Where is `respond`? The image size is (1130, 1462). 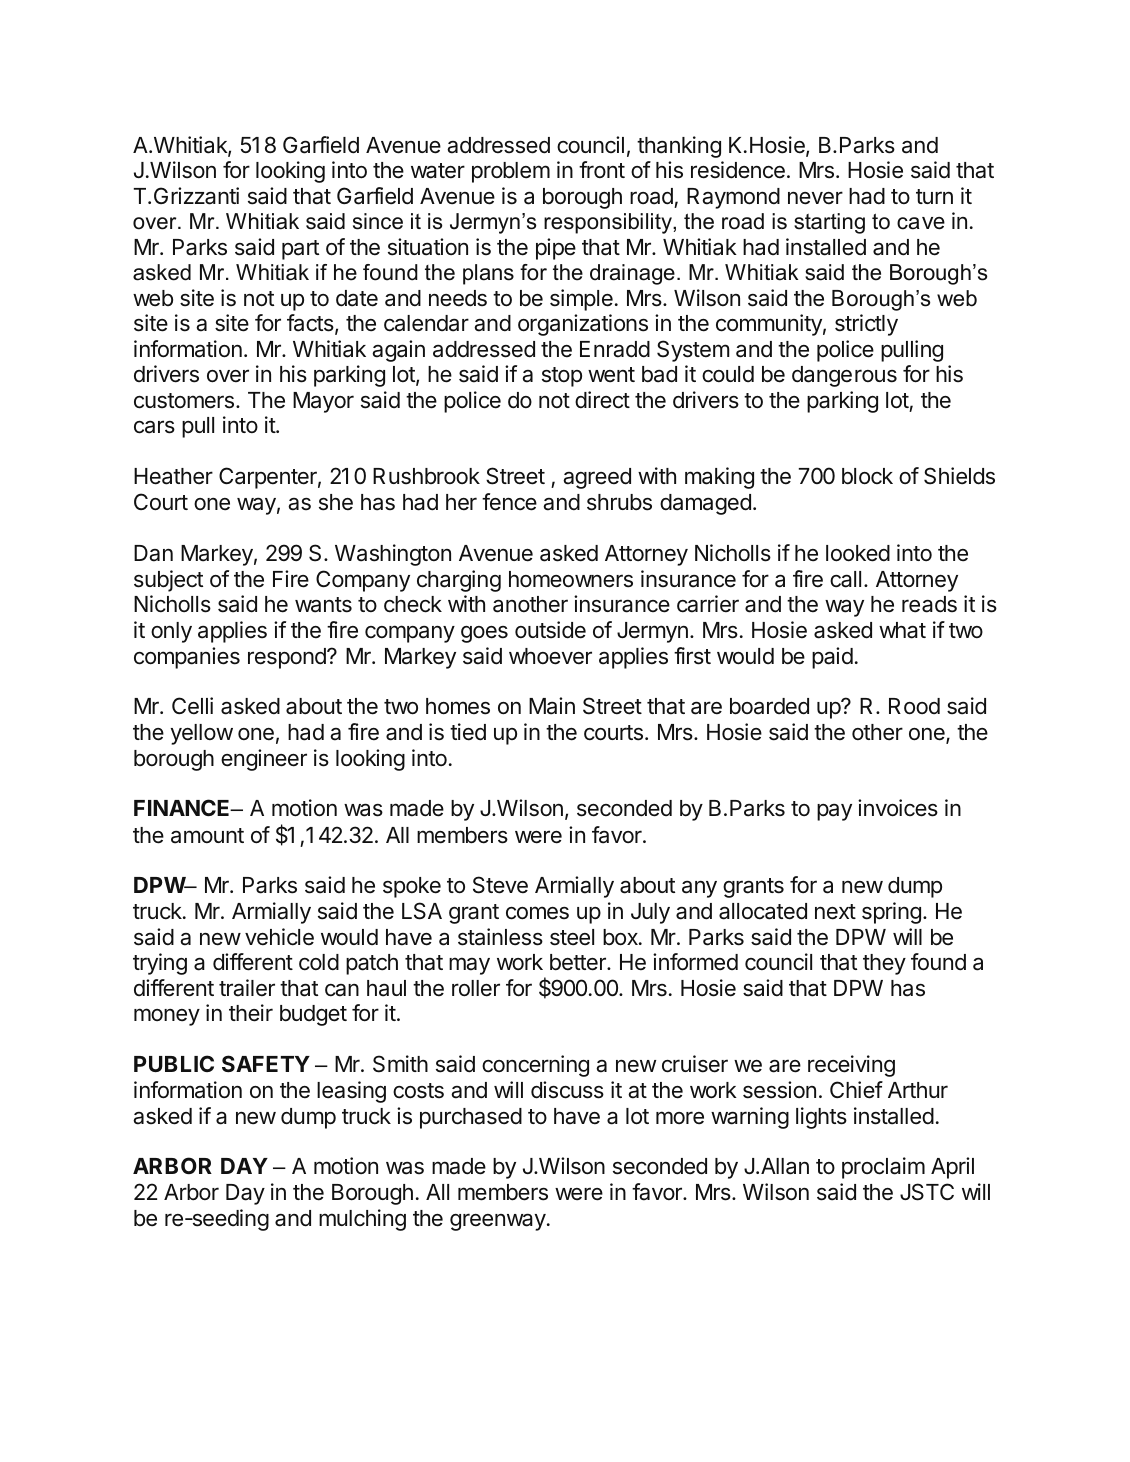 respond is located at coordinates (288, 658).
